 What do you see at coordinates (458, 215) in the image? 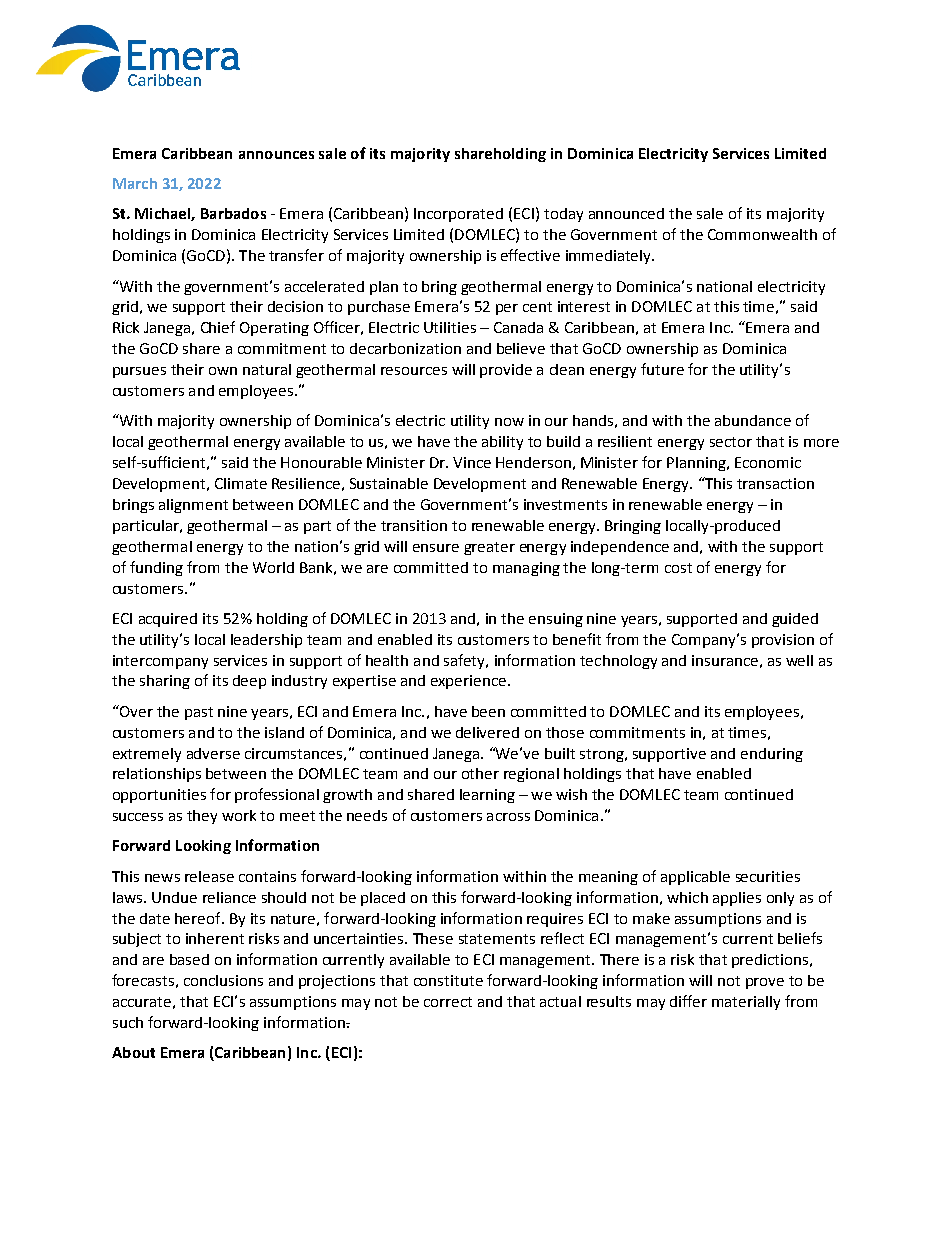
I see `Incorporated` at bounding box center [458, 215].
